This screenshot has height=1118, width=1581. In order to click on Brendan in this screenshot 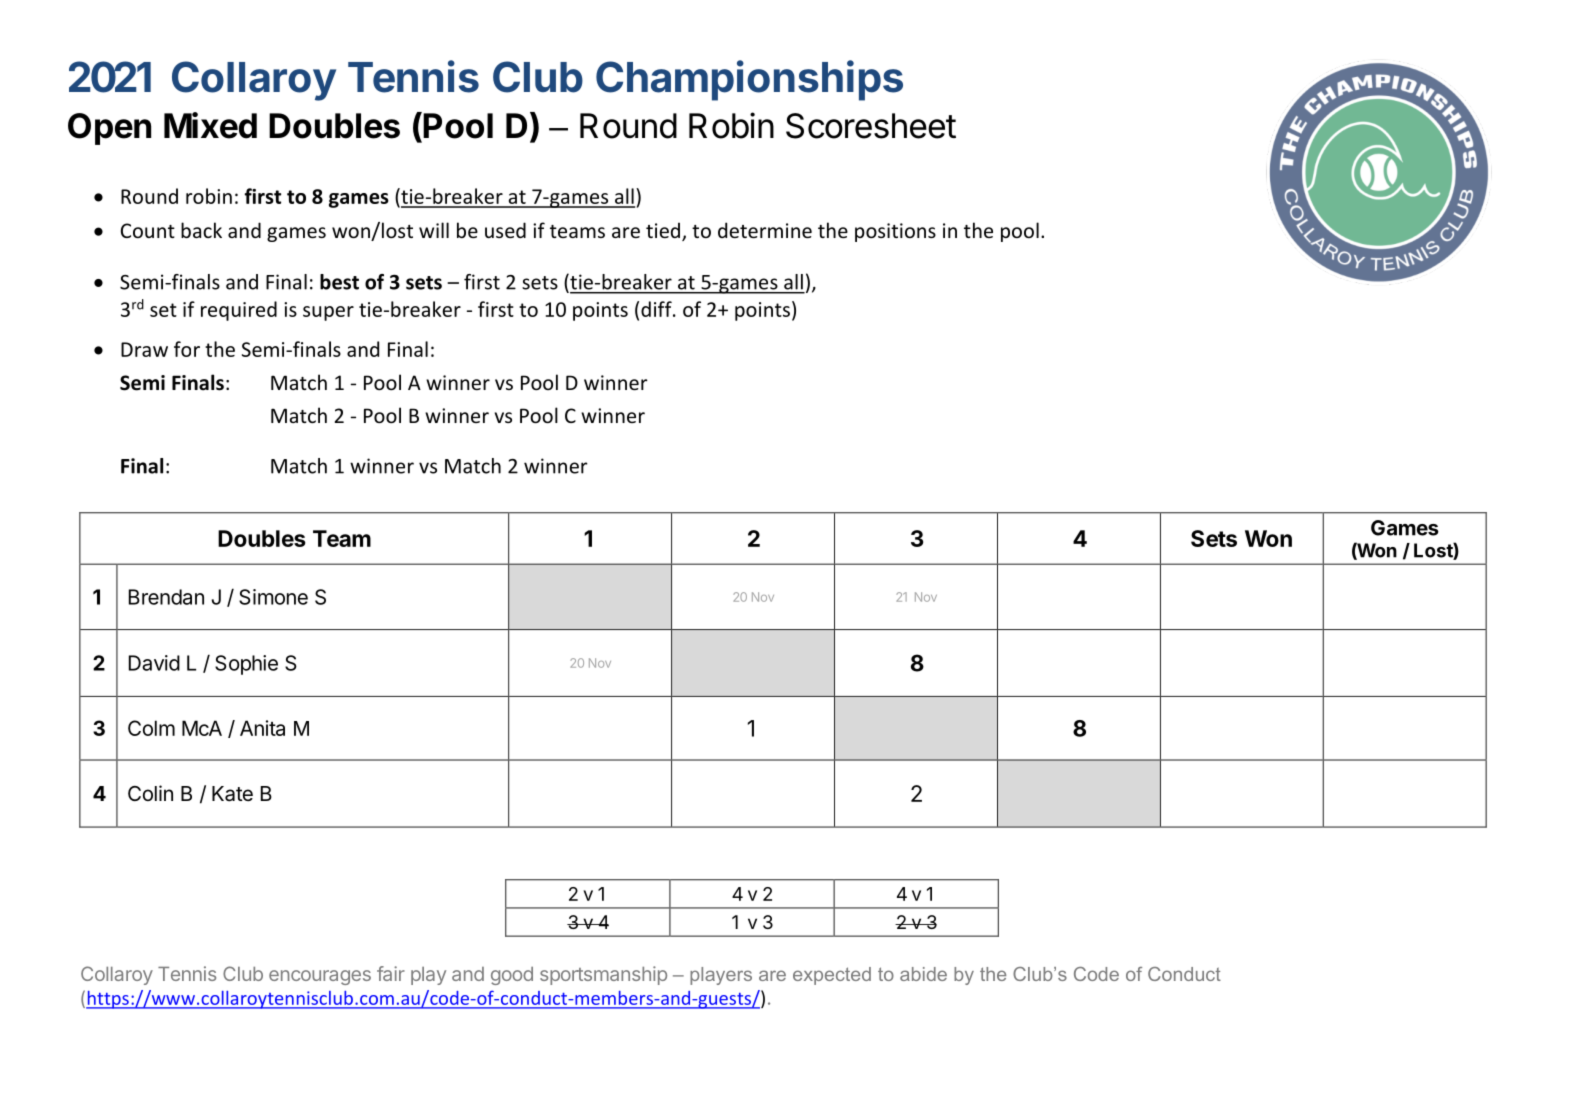, I will do `click(166, 597)`.
